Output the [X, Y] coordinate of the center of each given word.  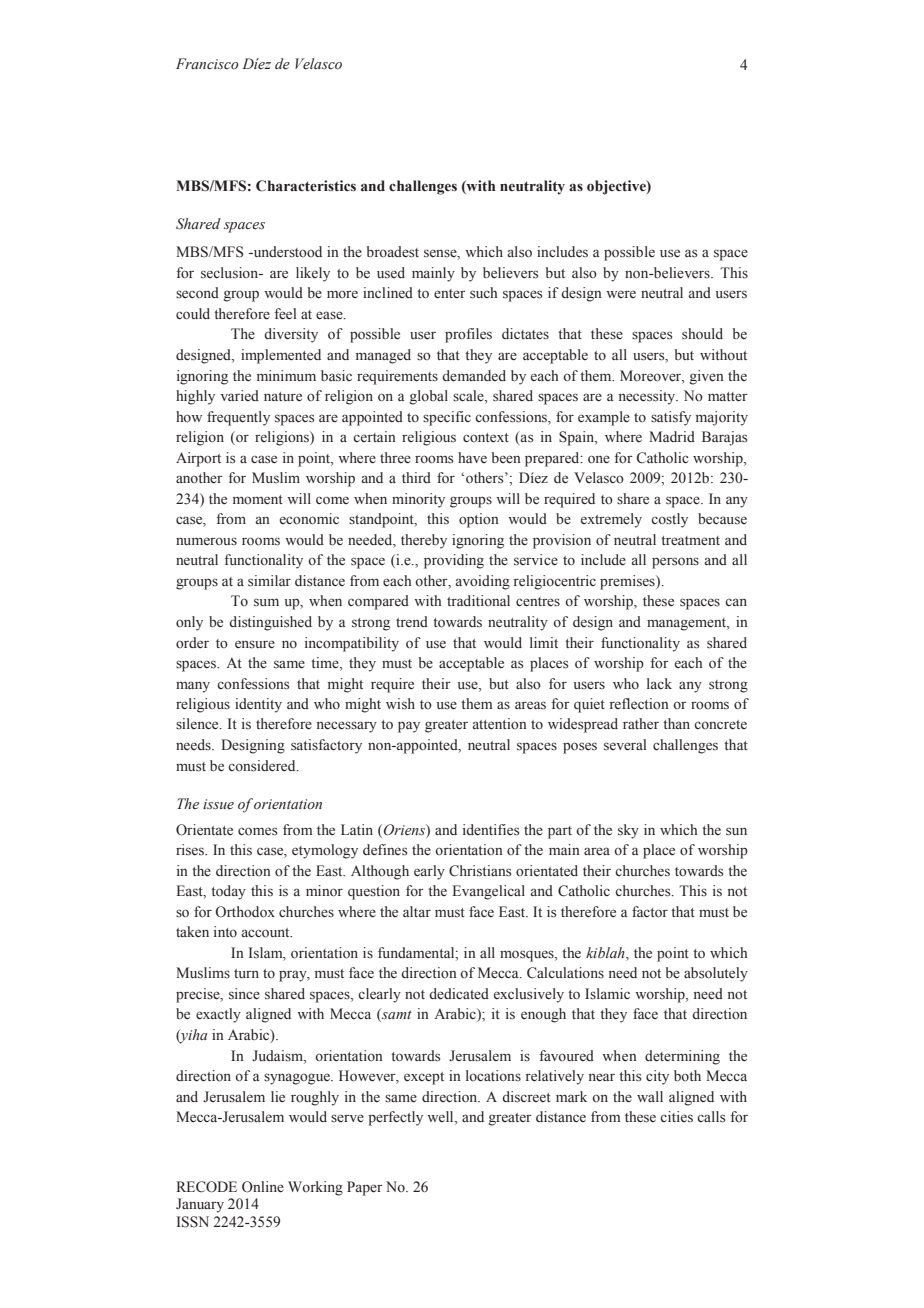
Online [263, 1187]
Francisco [207, 64]
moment [258, 499]
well [441, 1118]
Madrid [672, 436]
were [621, 294]
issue [218, 804]
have [472, 457]
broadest [392, 252]
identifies [491, 830]
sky [628, 831]
